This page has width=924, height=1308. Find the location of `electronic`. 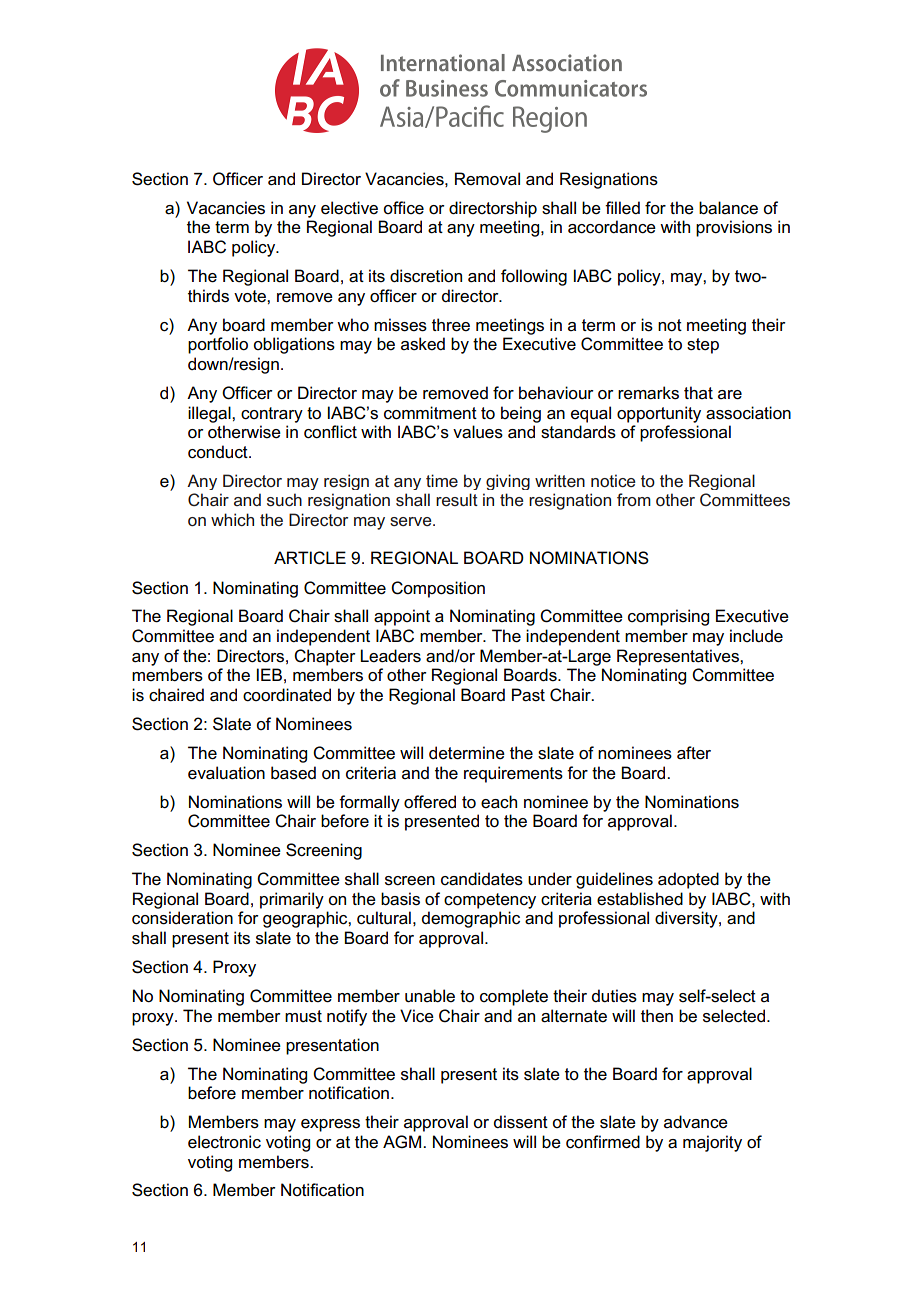

electronic is located at coordinates (224, 1142).
